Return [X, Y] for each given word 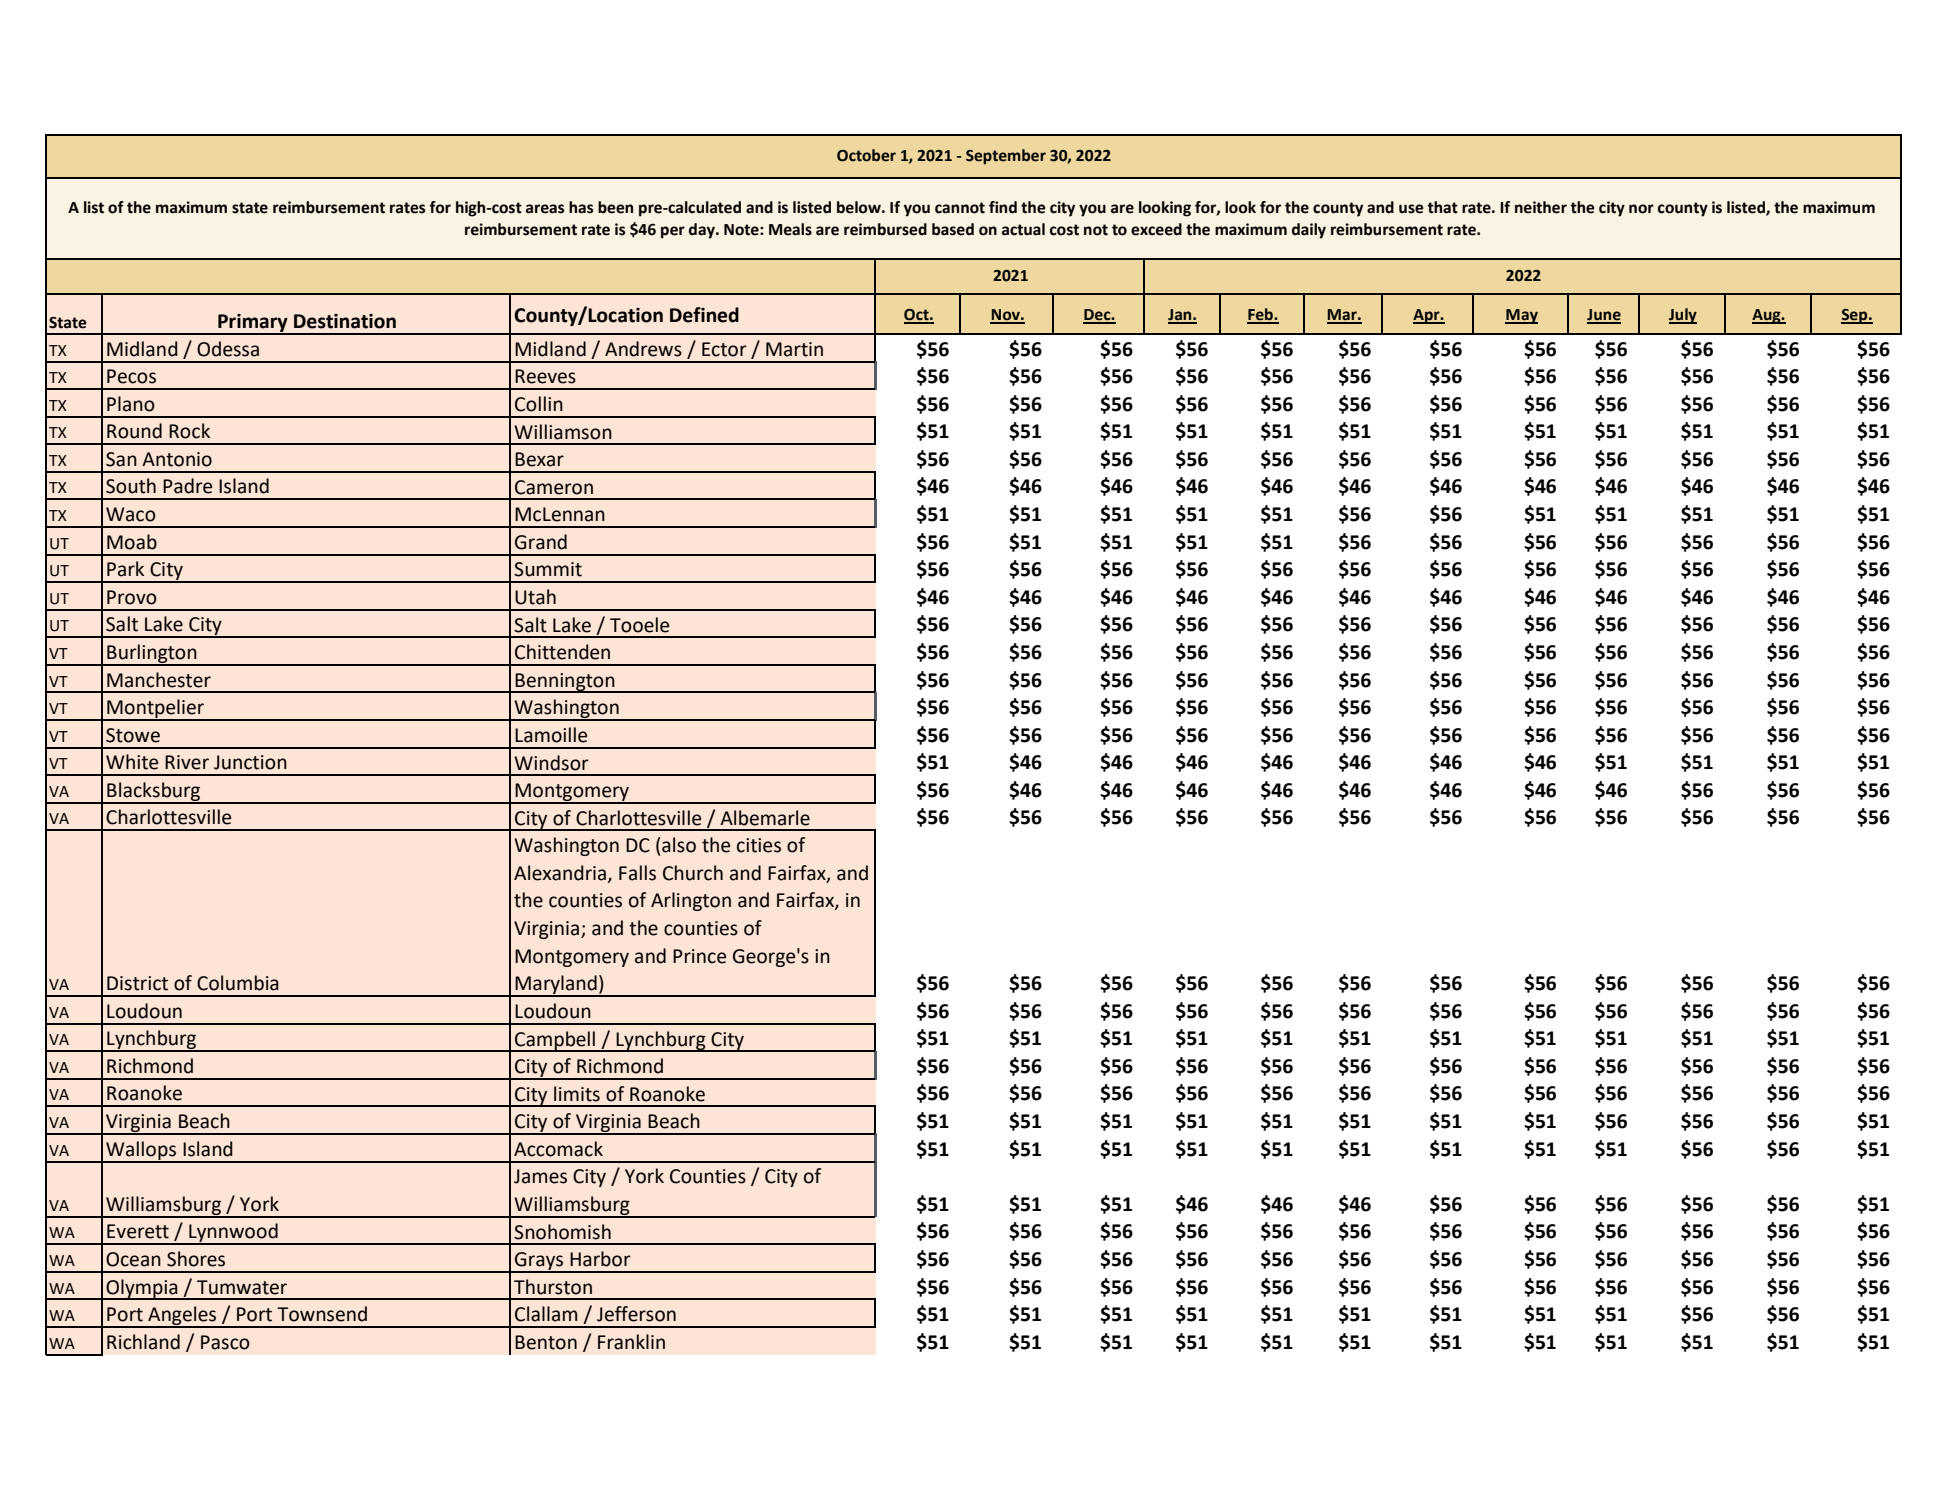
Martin [794, 349]
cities [759, 845]
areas [545, 209]
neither [1541, 207]
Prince [699, 956]
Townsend [322, 1314]
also [678, 845]
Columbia [238, 983]
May [1521, 316]
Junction [250, 762]
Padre [187, 486]
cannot [960, 208]
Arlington [691, 901]
